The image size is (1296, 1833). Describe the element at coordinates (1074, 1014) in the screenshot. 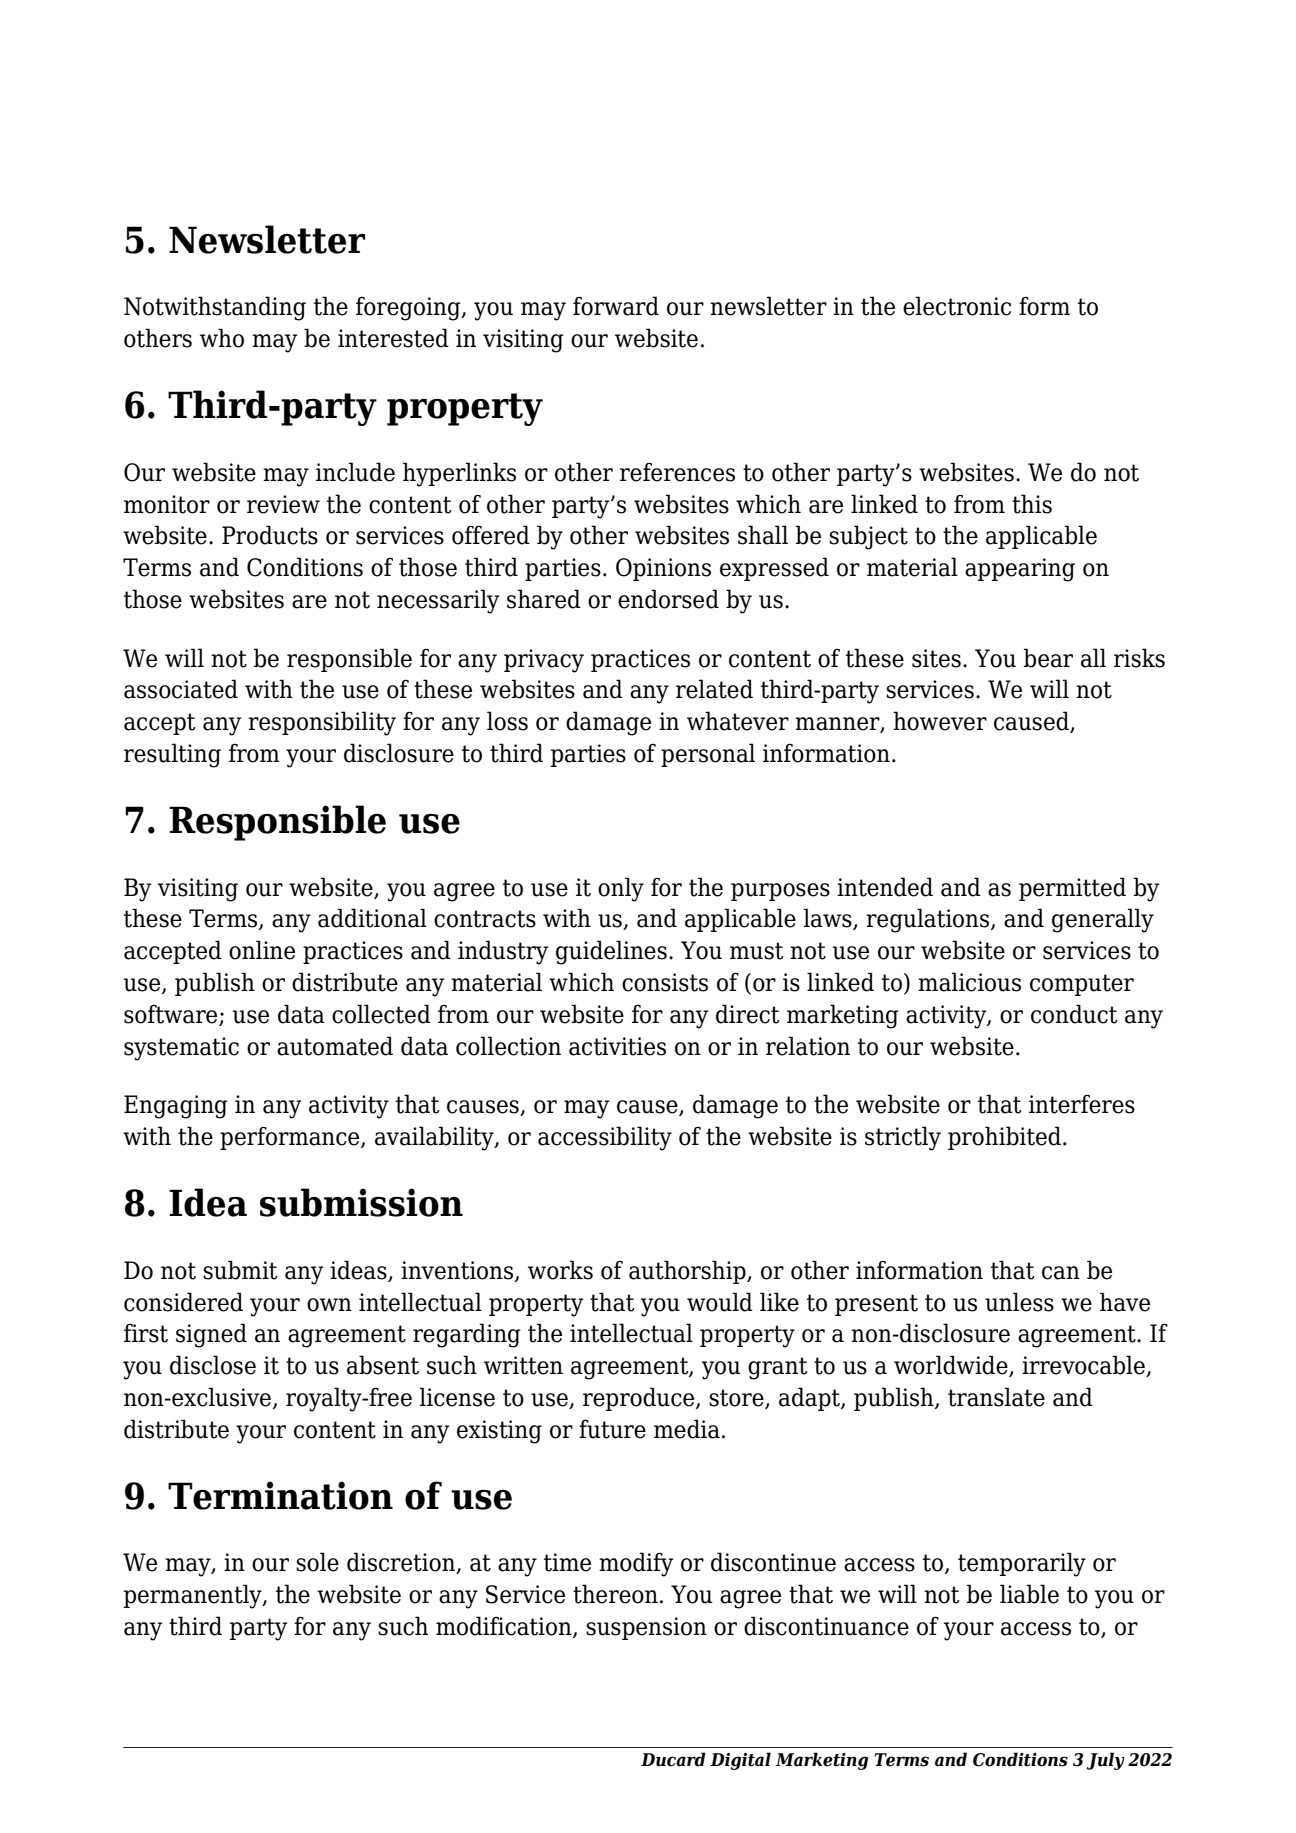

I see `conduct` at that location.
